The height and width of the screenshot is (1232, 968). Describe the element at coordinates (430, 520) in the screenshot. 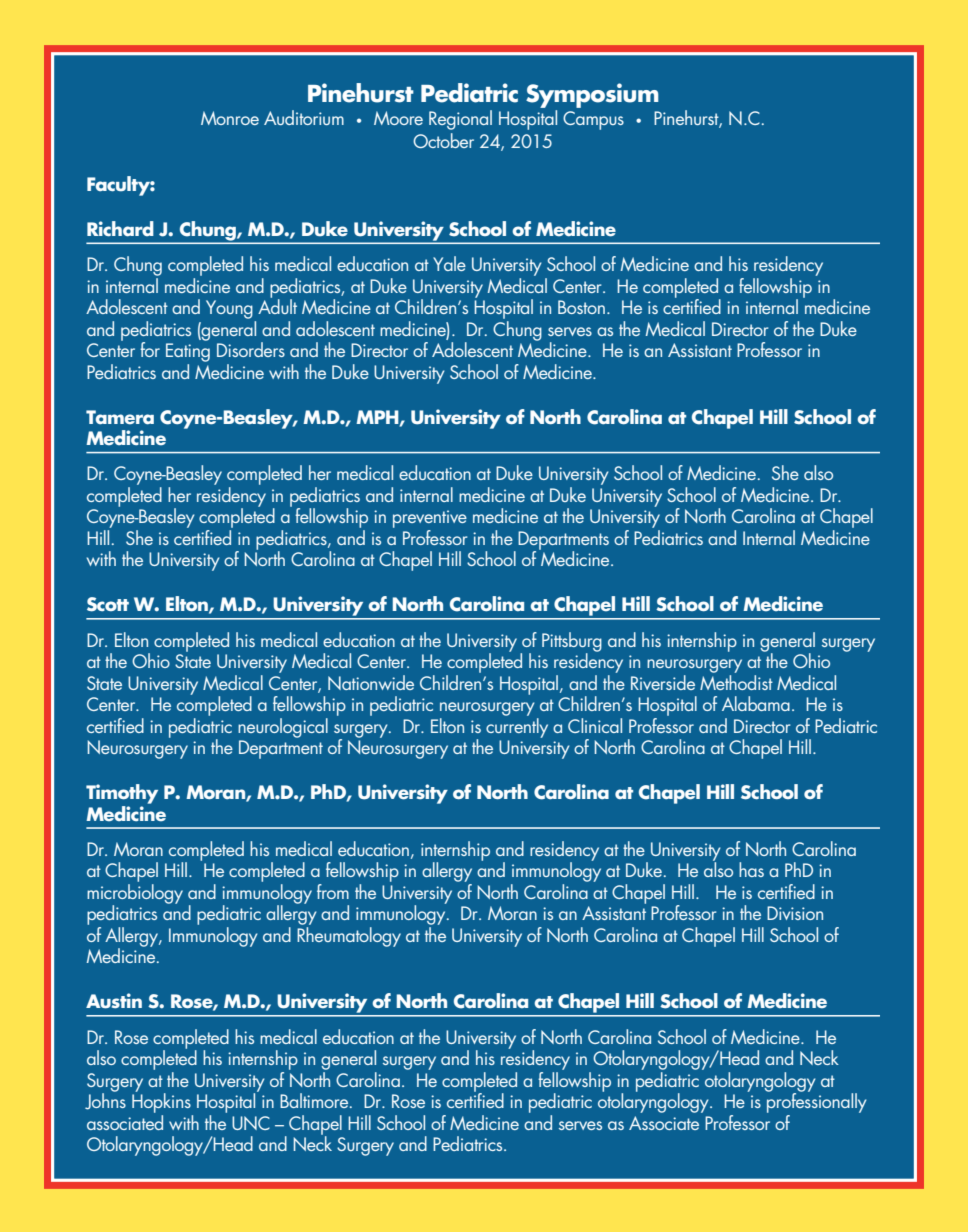

I see `preventive` at that location.
